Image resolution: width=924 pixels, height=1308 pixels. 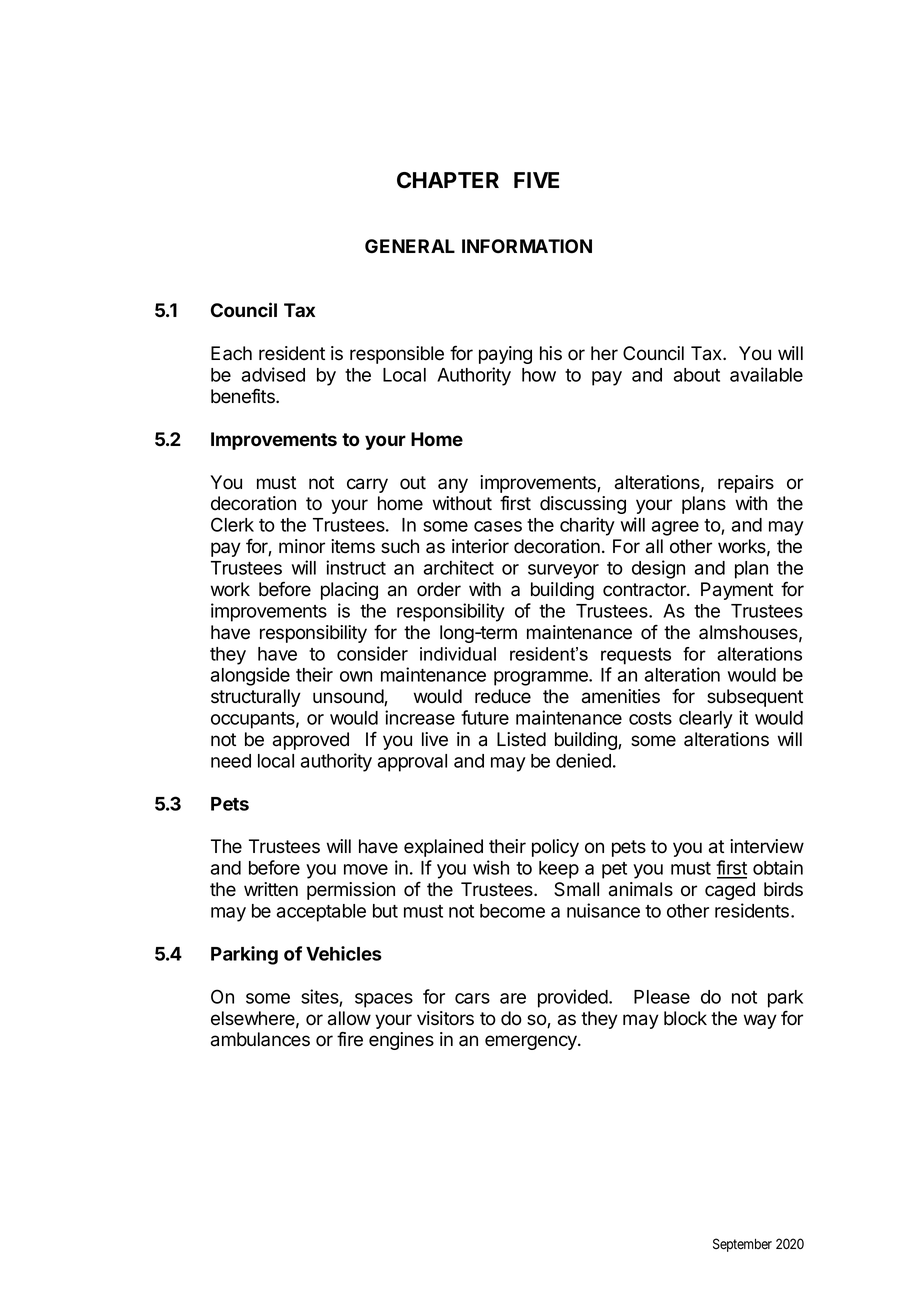 I want to click on INFORMATION, so click(x=527, y=246).
